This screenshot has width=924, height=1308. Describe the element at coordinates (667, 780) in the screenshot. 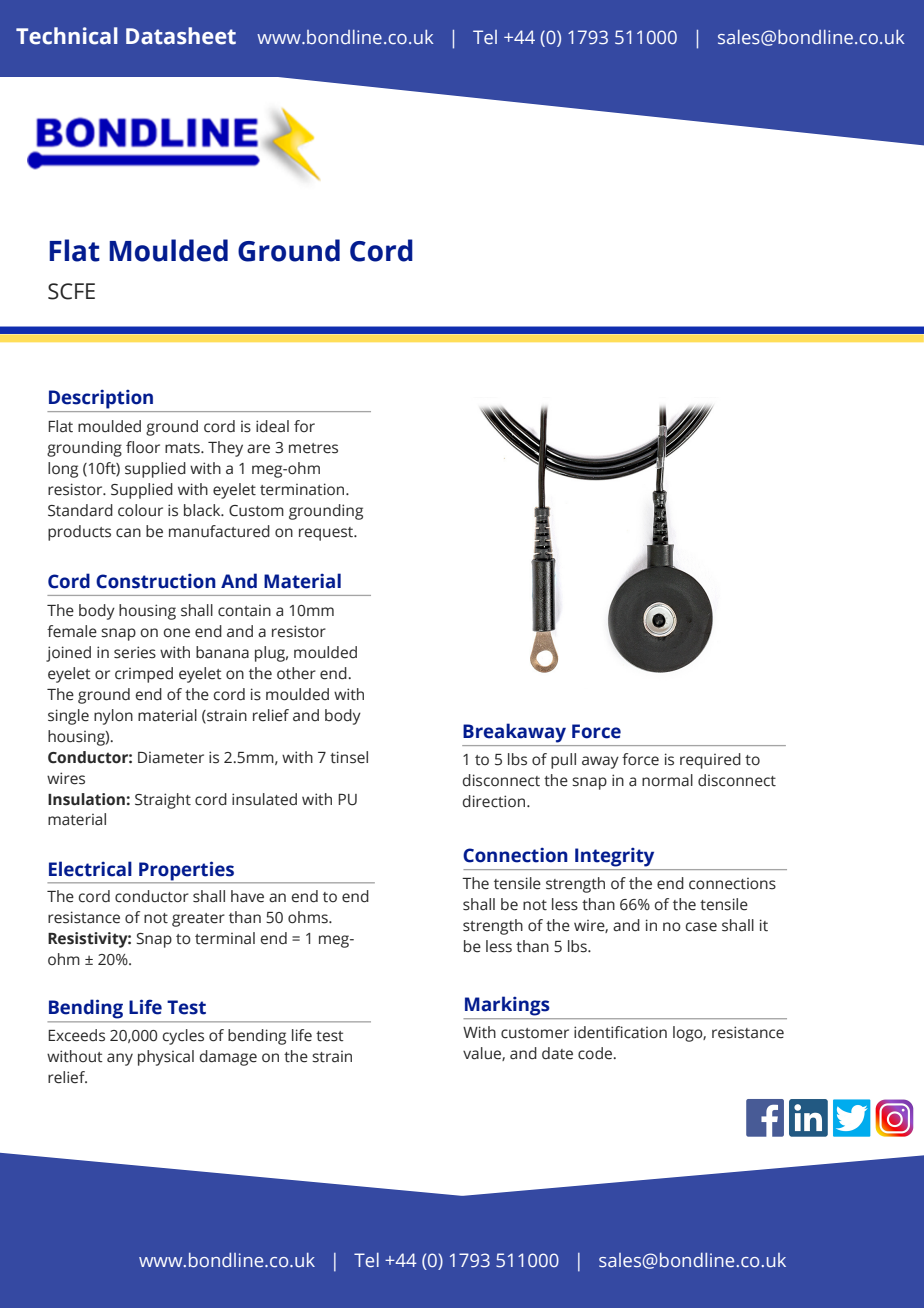

I see `normal` at that location.
